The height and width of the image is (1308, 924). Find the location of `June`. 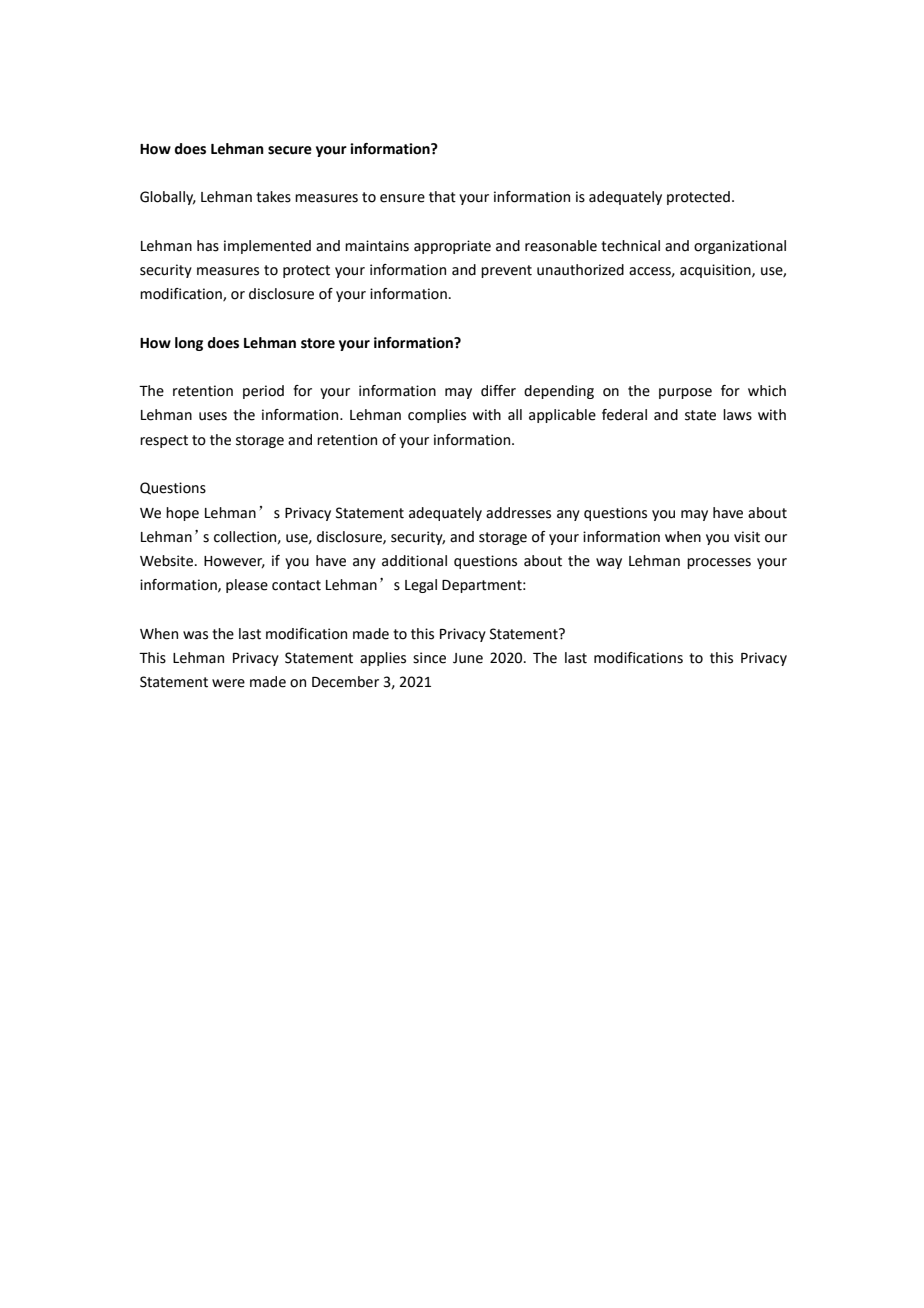

June is located at coordinates (468, 658).
